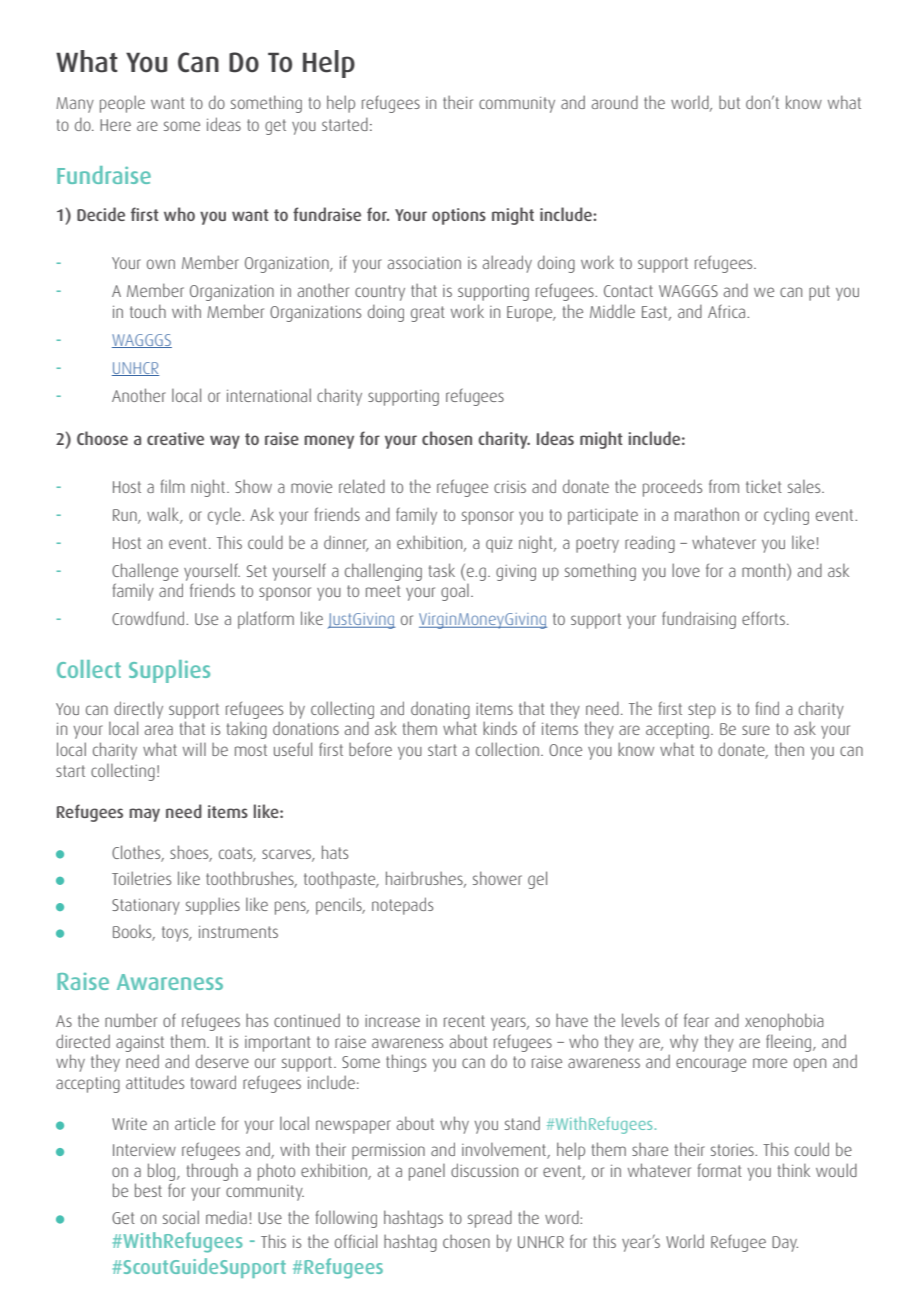 The width and height of the image is (924, 1308). I want to click on donating, so click(440, 710).
